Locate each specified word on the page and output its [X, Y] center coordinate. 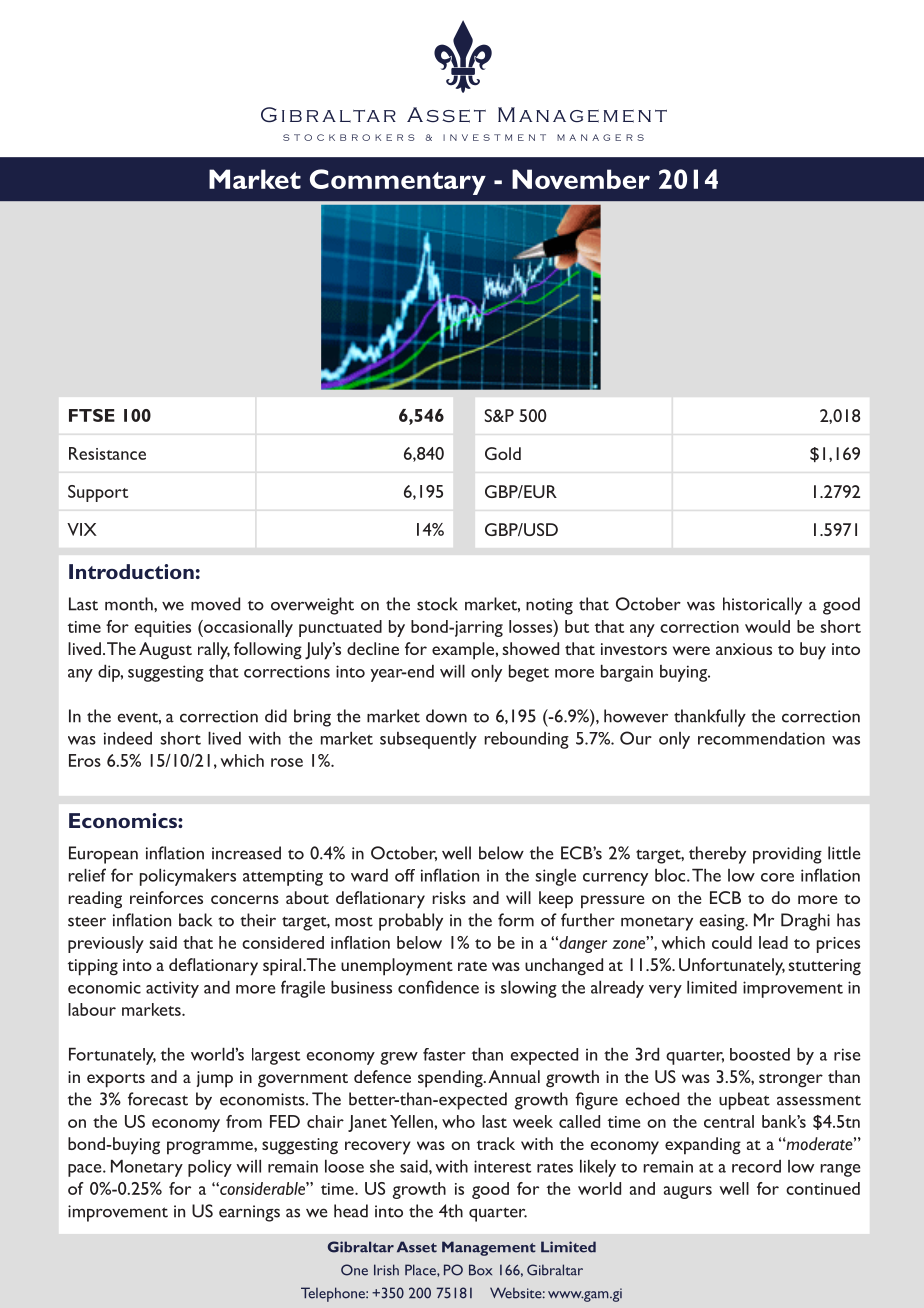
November [581, 179]
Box [480, 1270]
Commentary [398, 182]
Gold [503, 453]
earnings [249, 1213]
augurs [688, 1192]
